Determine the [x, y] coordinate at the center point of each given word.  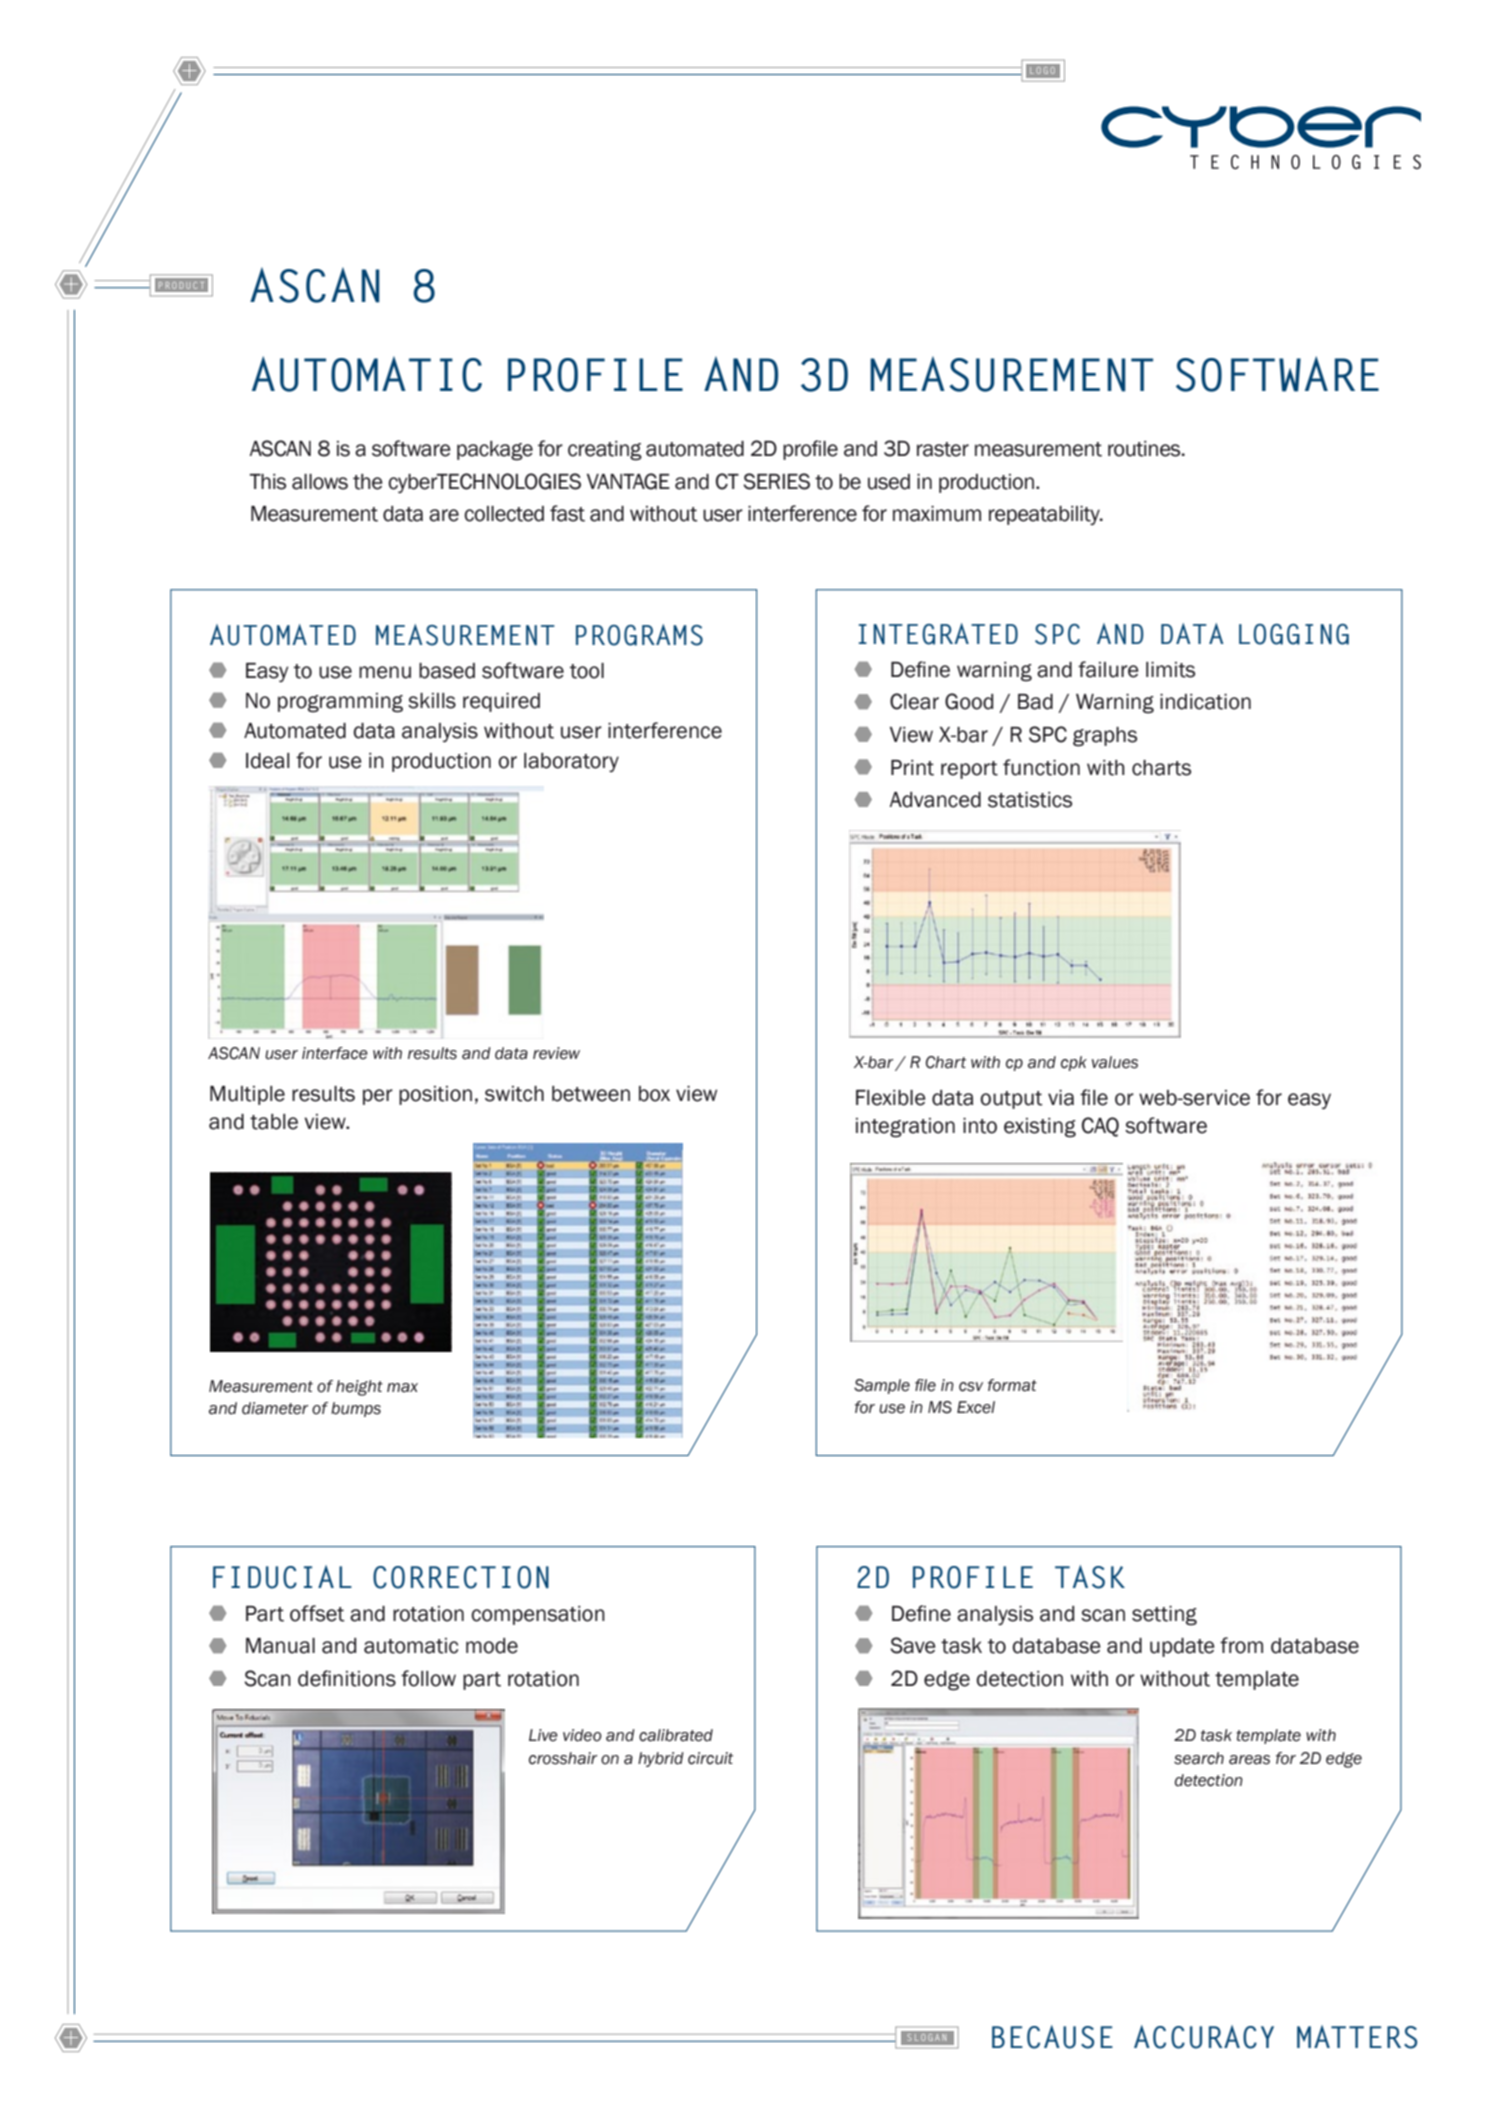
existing [1040, 1128]
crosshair [563, 1758]
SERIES [776, 481]
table [274, 1122]
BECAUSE [1052, 2037]
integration [905, 1128]
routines [1145, 449]
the [368, 482]
